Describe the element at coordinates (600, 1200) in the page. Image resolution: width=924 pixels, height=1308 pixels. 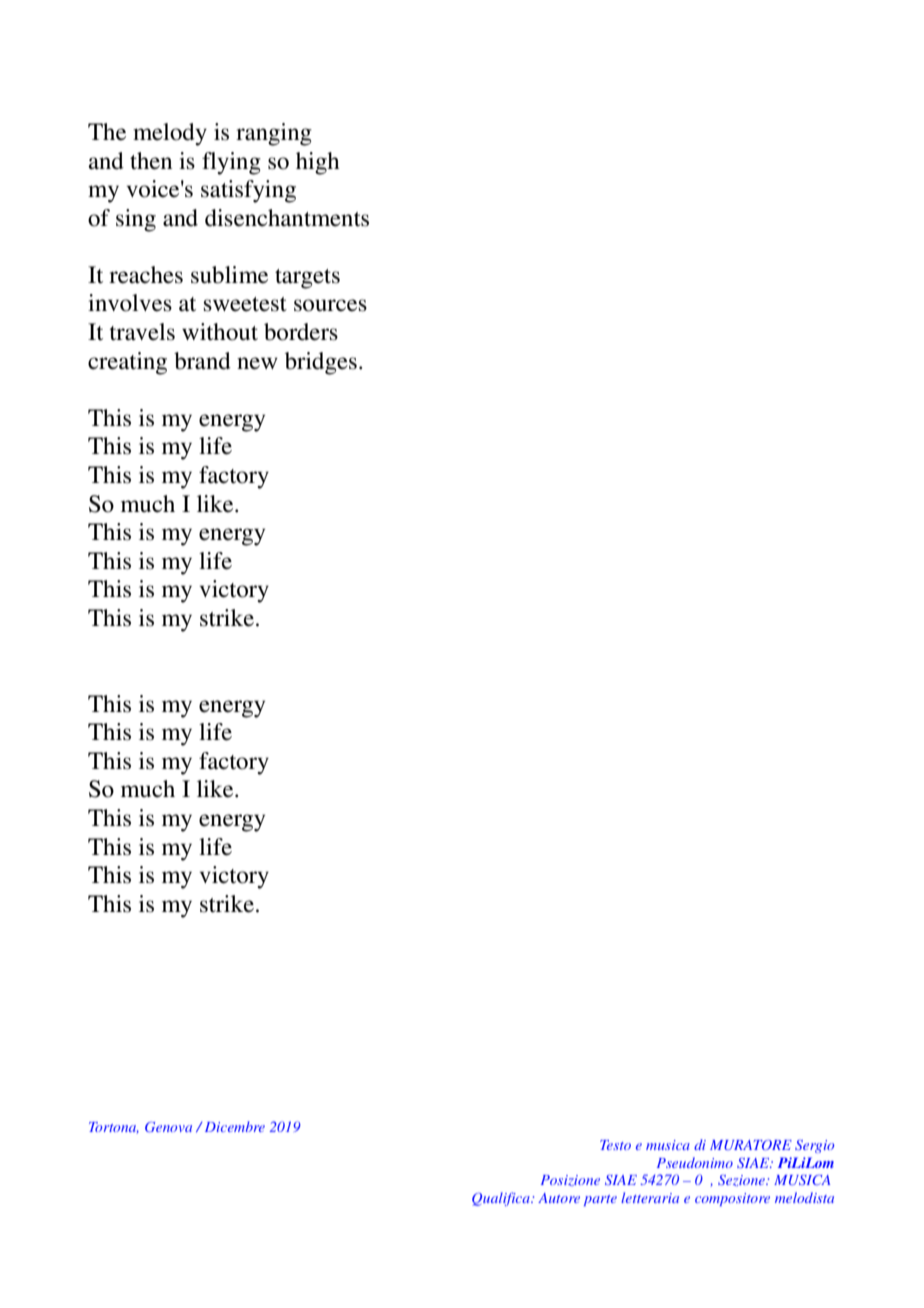
I see `parte` at that location.
